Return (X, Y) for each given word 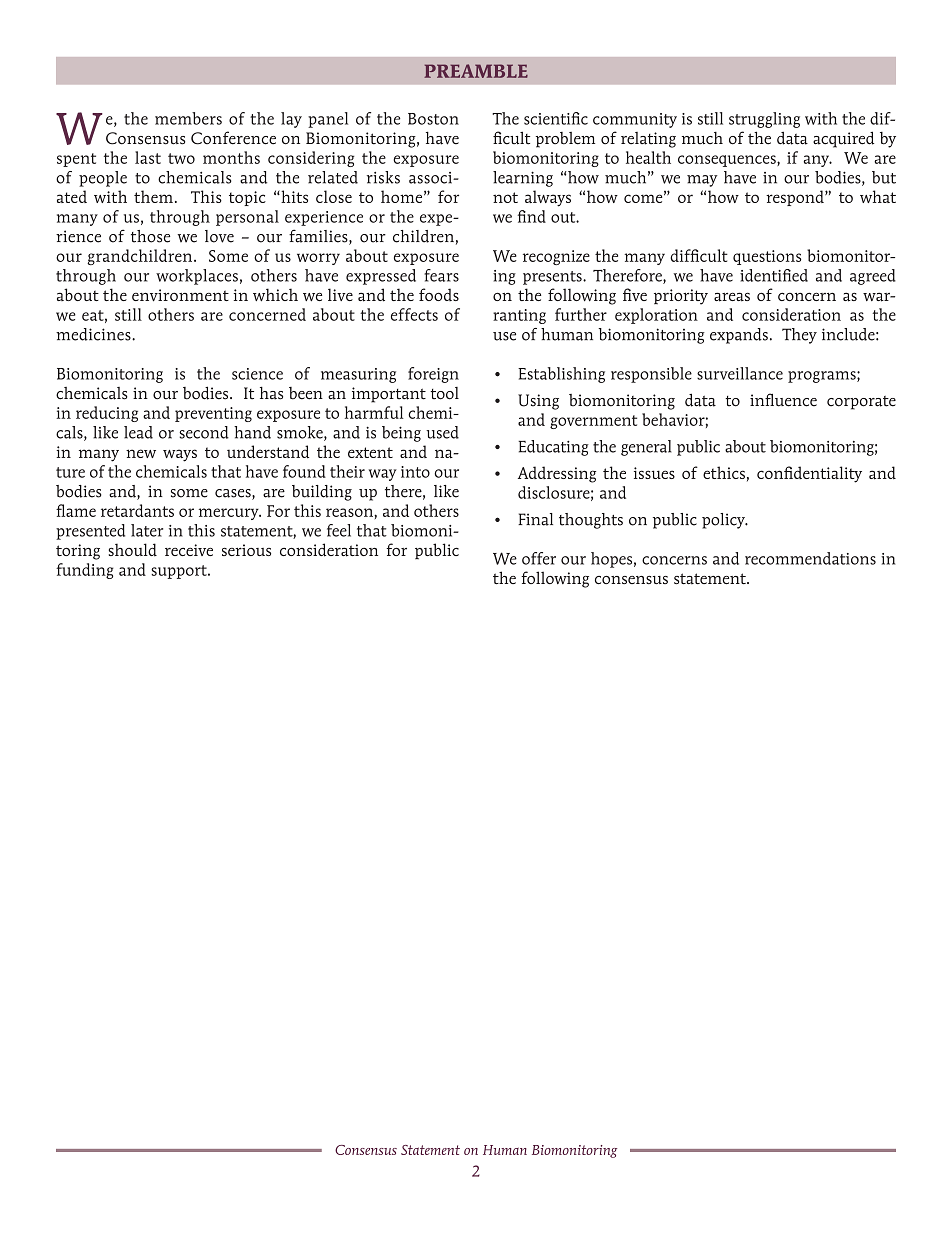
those (150, 236)
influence (783, 400)
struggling (764, 120)
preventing (213, 414)
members (188, 118)
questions (767, 257)
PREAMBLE (476, 71)
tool (444, 393)
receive (189, 550)
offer (539, 558)
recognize (556, 257)
